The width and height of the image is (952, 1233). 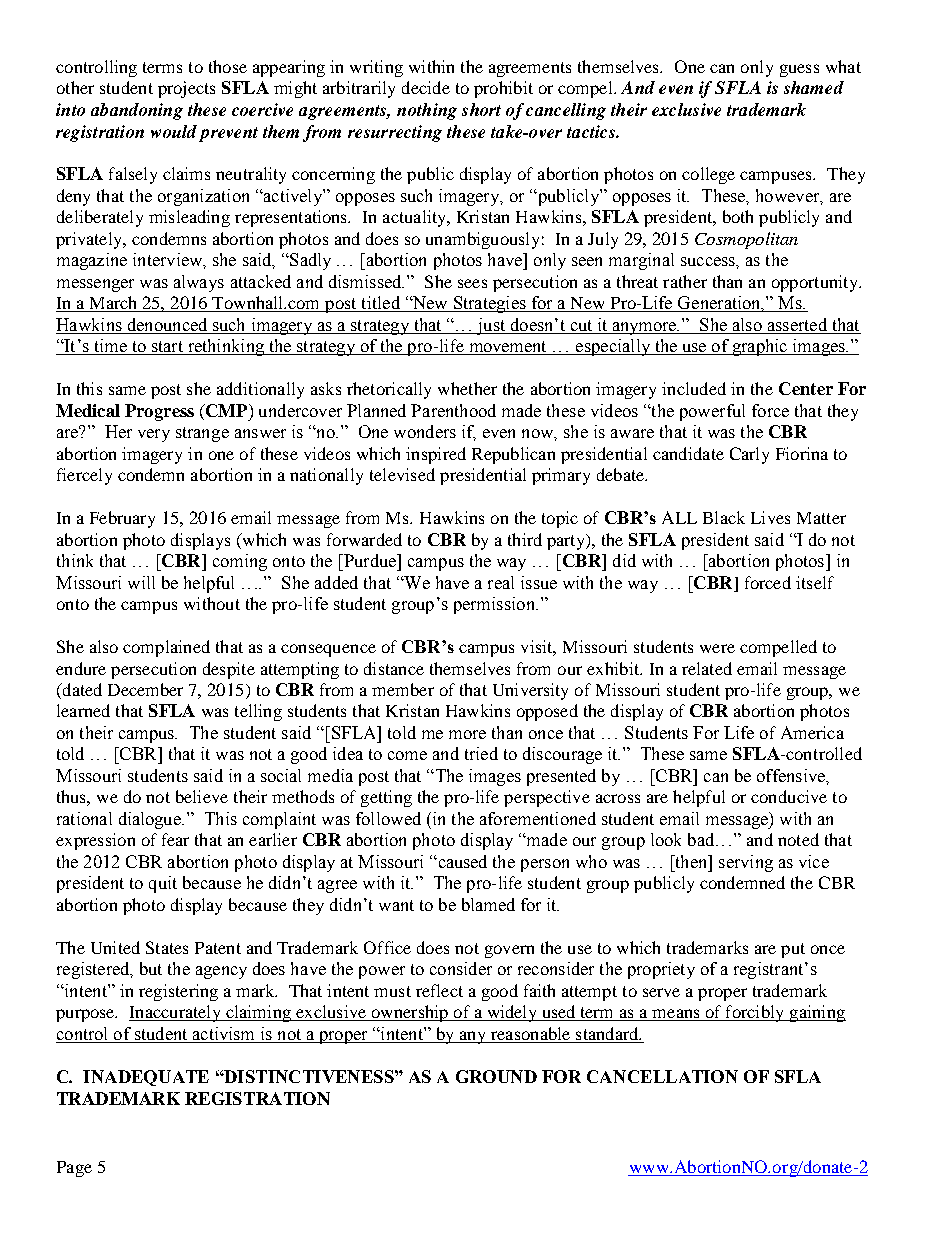 What do you see at coordinates (717, 648) in the image?
I see `were` at bounding box center [717, 648].
